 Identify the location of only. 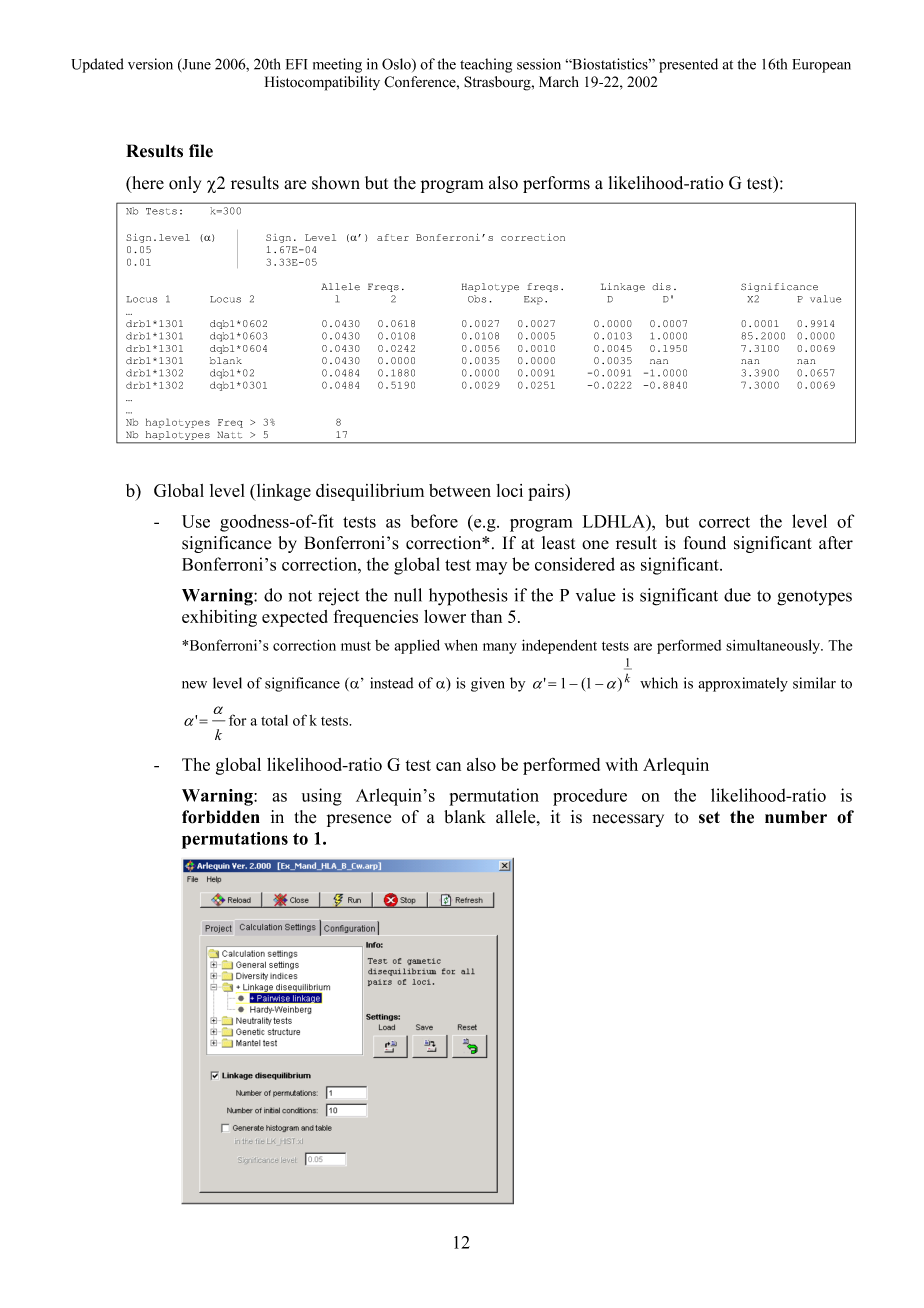
(185, 184).
